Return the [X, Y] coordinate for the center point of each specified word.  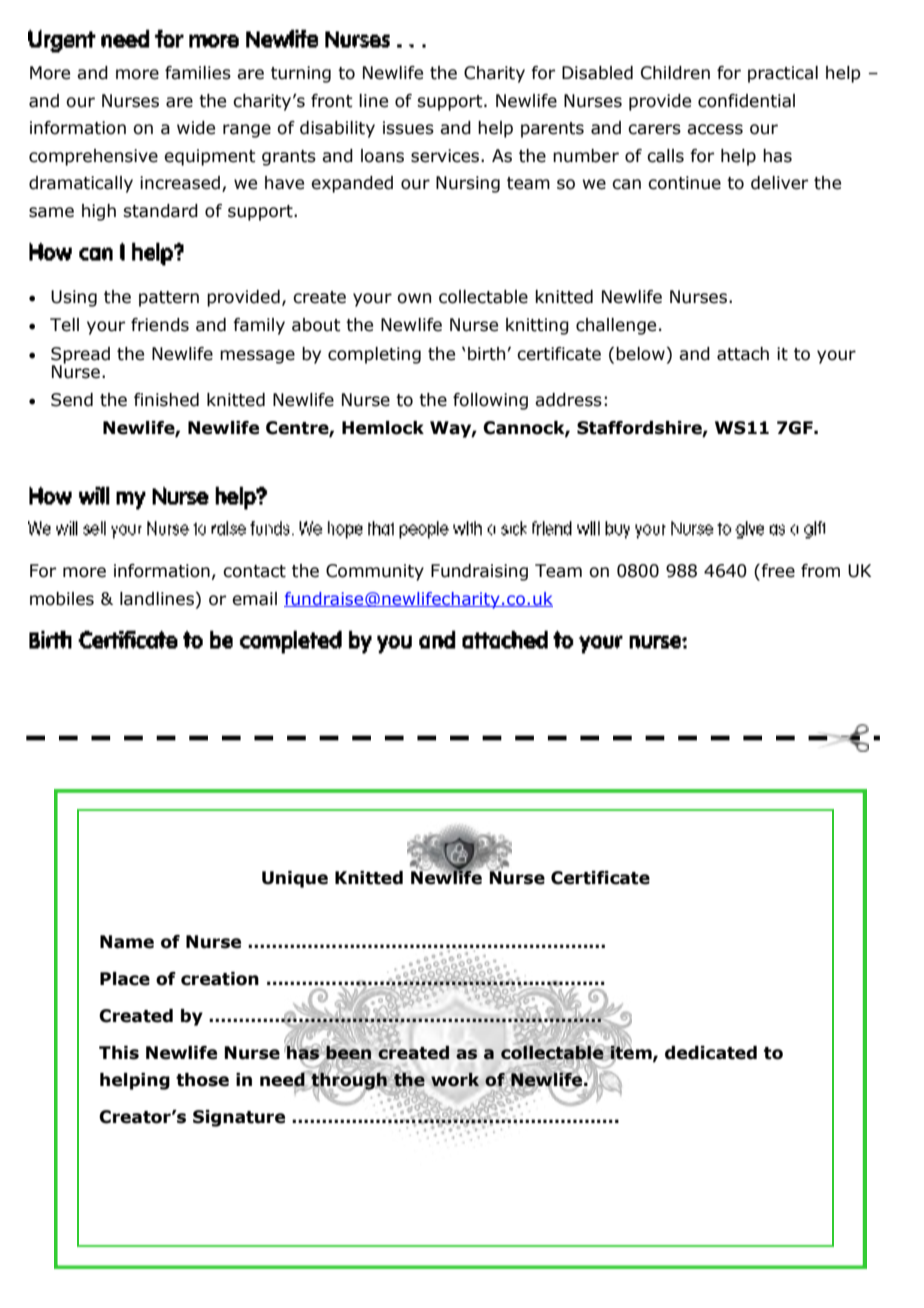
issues [408, 128]
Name [127, 942]
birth [486, 354]
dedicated [711, 1053]
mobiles [62, 599]
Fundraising [479, 572]
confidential [746, 101]
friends [160, 325]
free [777, 572]
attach [743, 354]
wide [196, 128]
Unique [295, 879]
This [119, 1053]
